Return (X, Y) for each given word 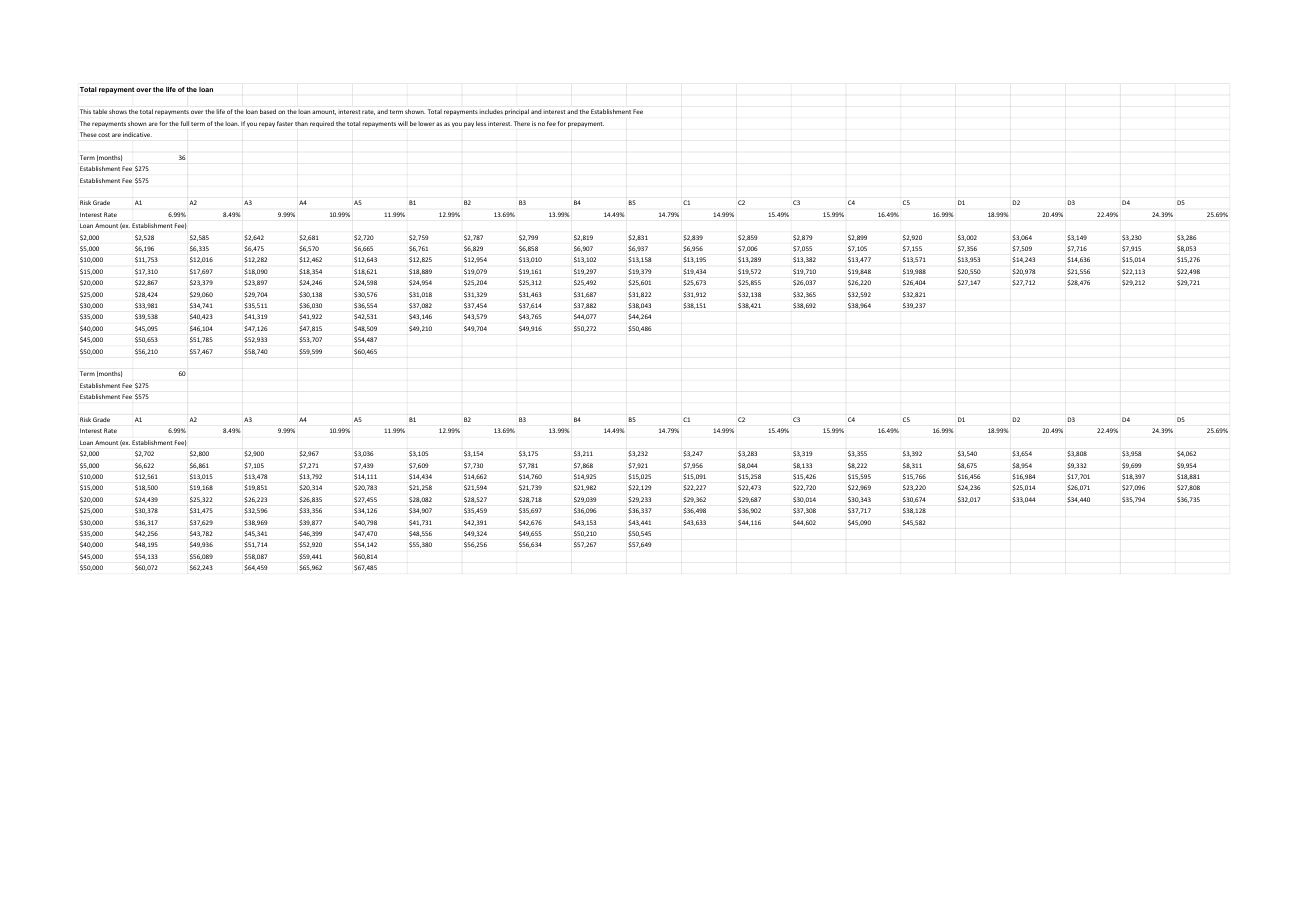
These (88, 134)
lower (426, 123)
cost (104, 135)
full (185, 123)
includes (491, 111)
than (301, 123)
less (481, 123)
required (322, 124)
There (522, 123)
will (403, 123)
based (268, 111)
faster (285, 123)
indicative (137, 134)
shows (118, 111)
